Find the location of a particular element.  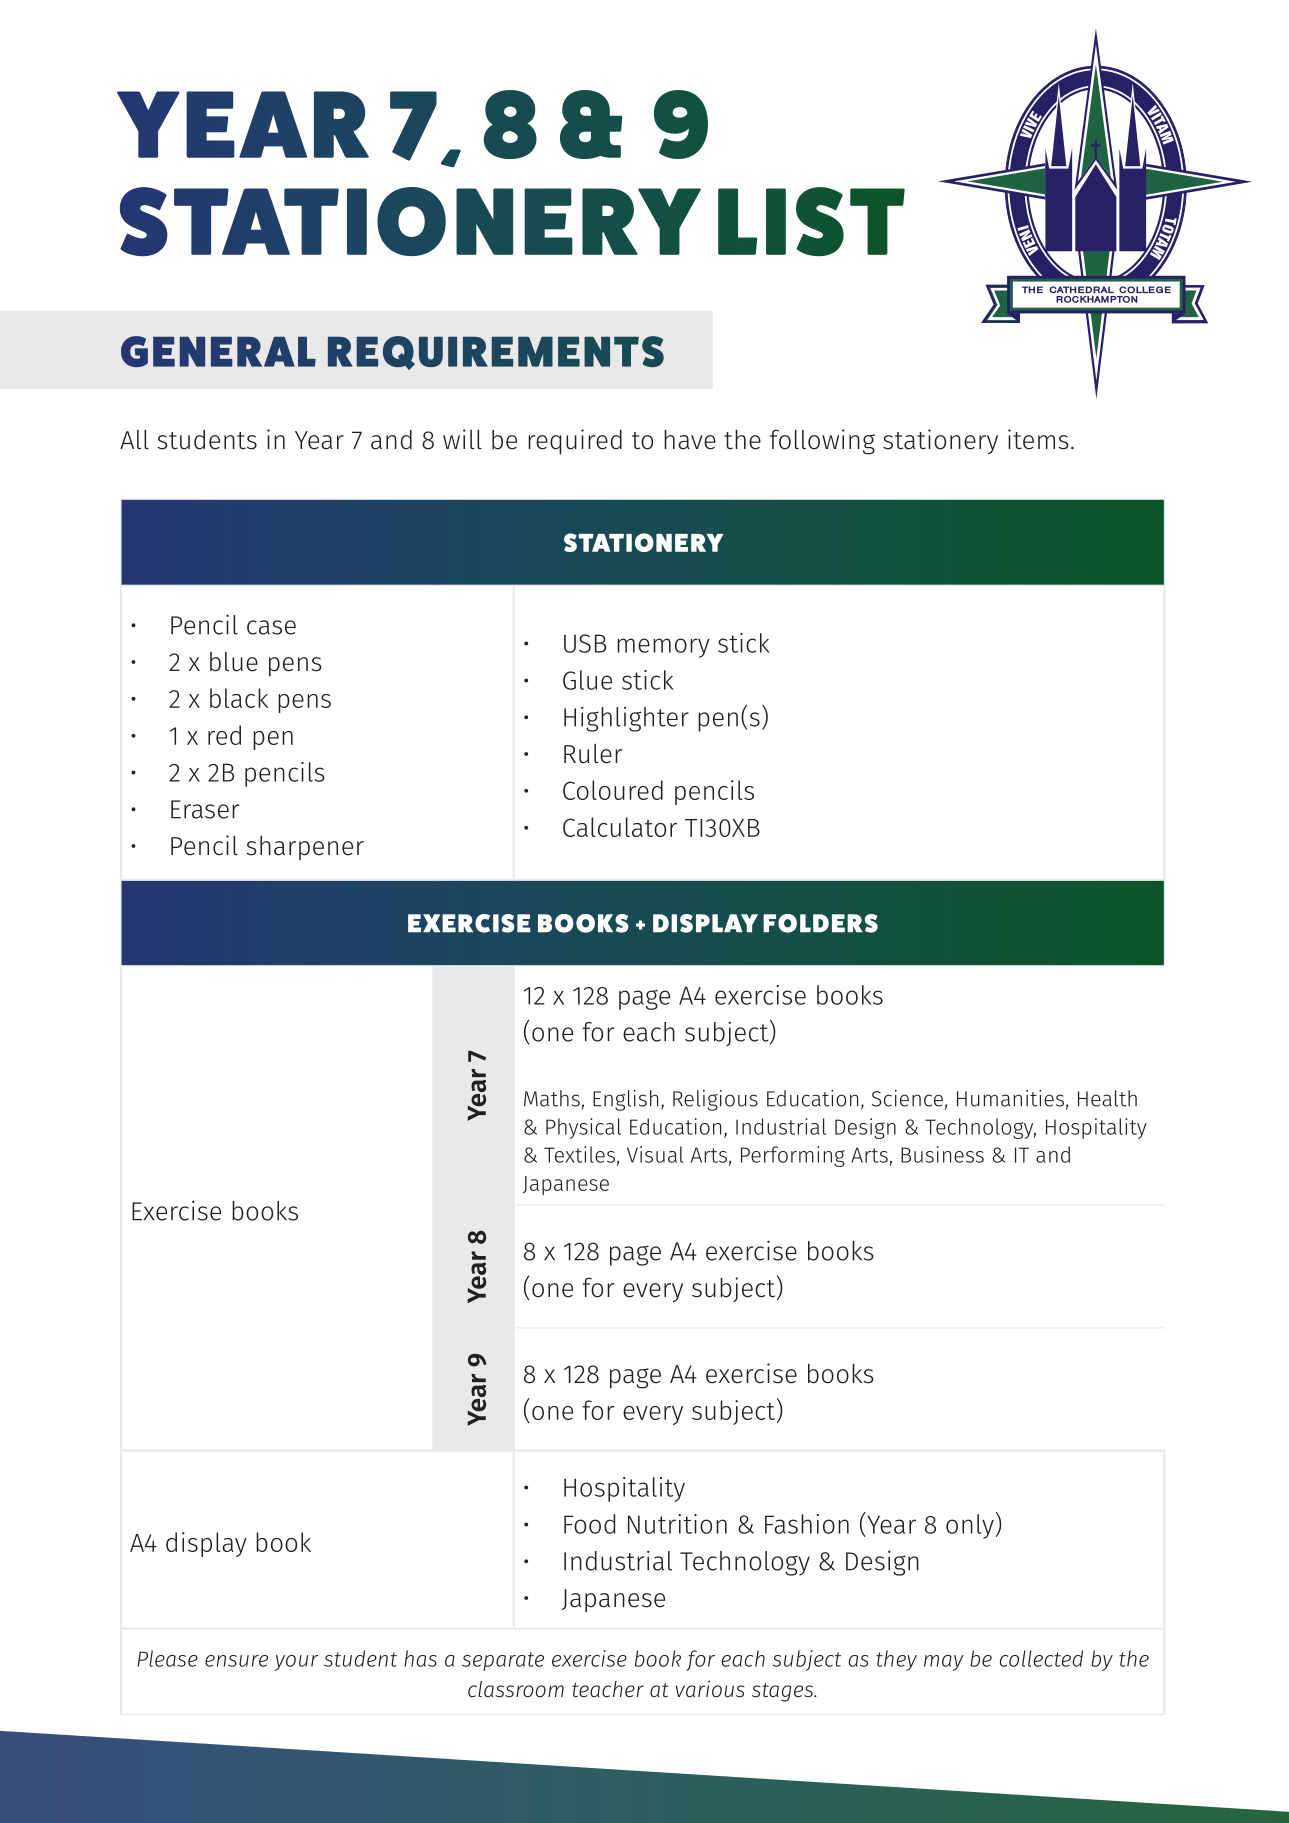

Maths is located at coordinates (552, 1098).
